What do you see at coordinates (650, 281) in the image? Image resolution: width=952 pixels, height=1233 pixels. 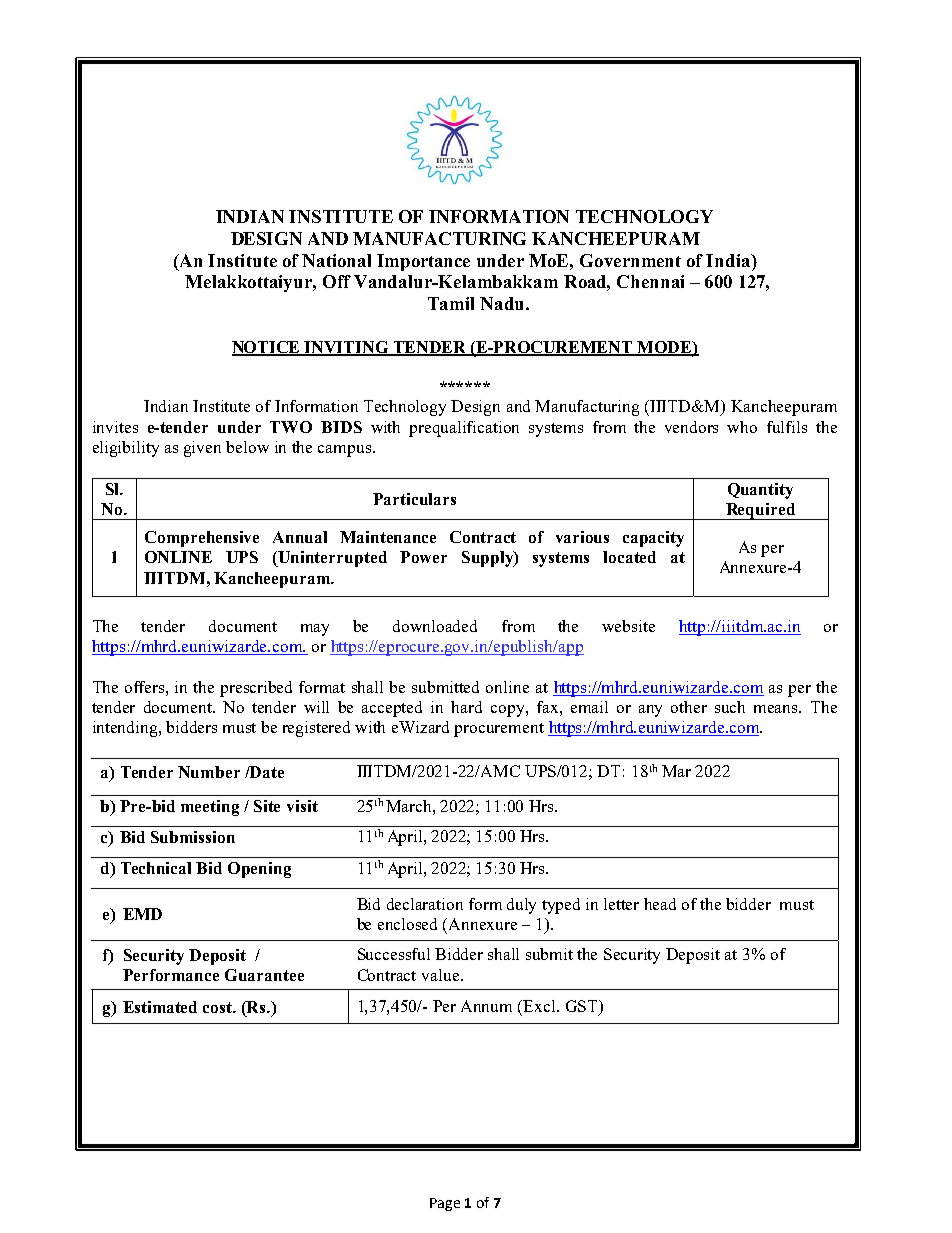 I see `Chennai` at bounding box center [650, 281].
